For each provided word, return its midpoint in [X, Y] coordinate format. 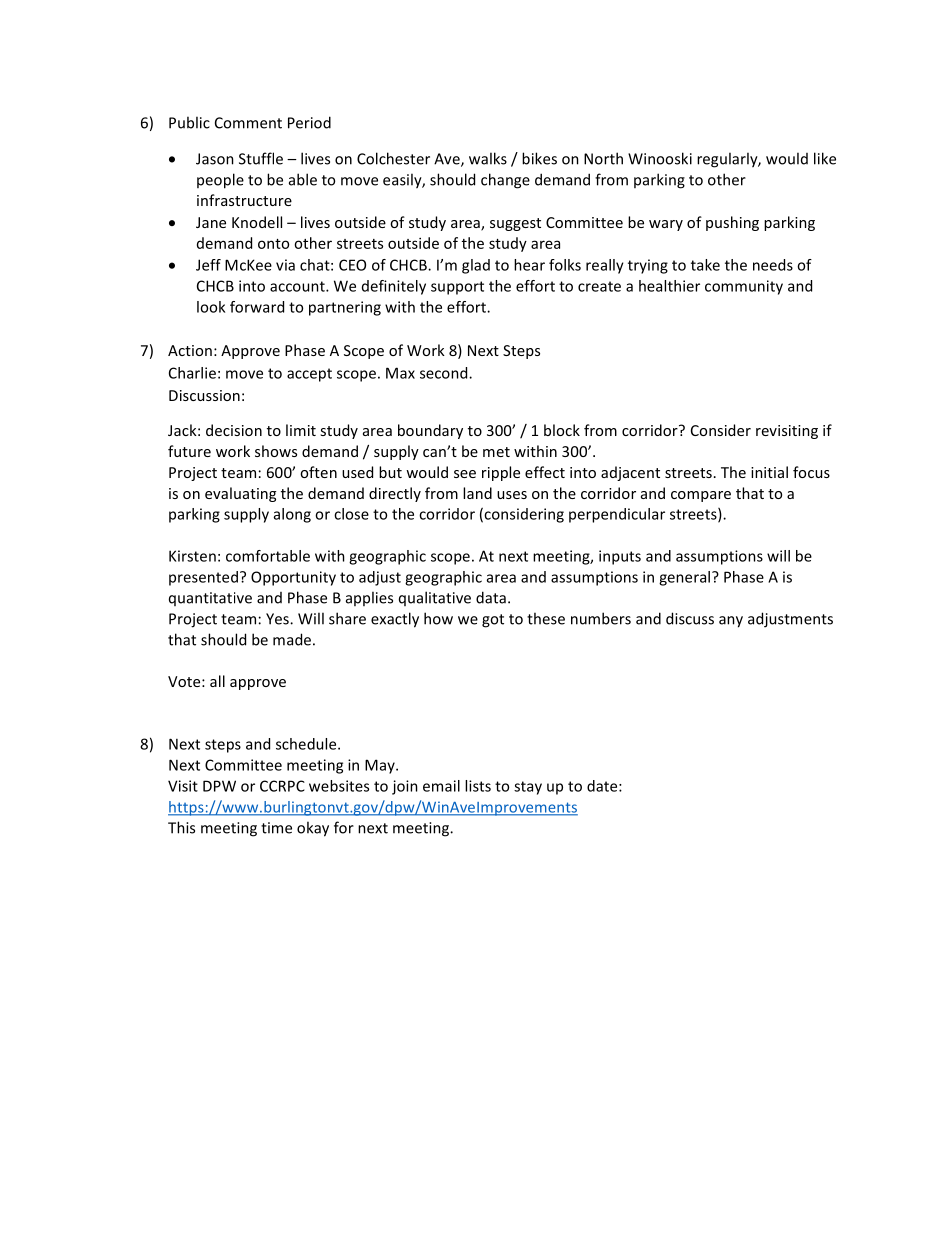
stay [528, 788]
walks [488, 158]
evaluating [240, 494]
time [276, 828]
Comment [248, 123]
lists [478, 786]
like [825, 158]
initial [769, 472]
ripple [501, 473]
